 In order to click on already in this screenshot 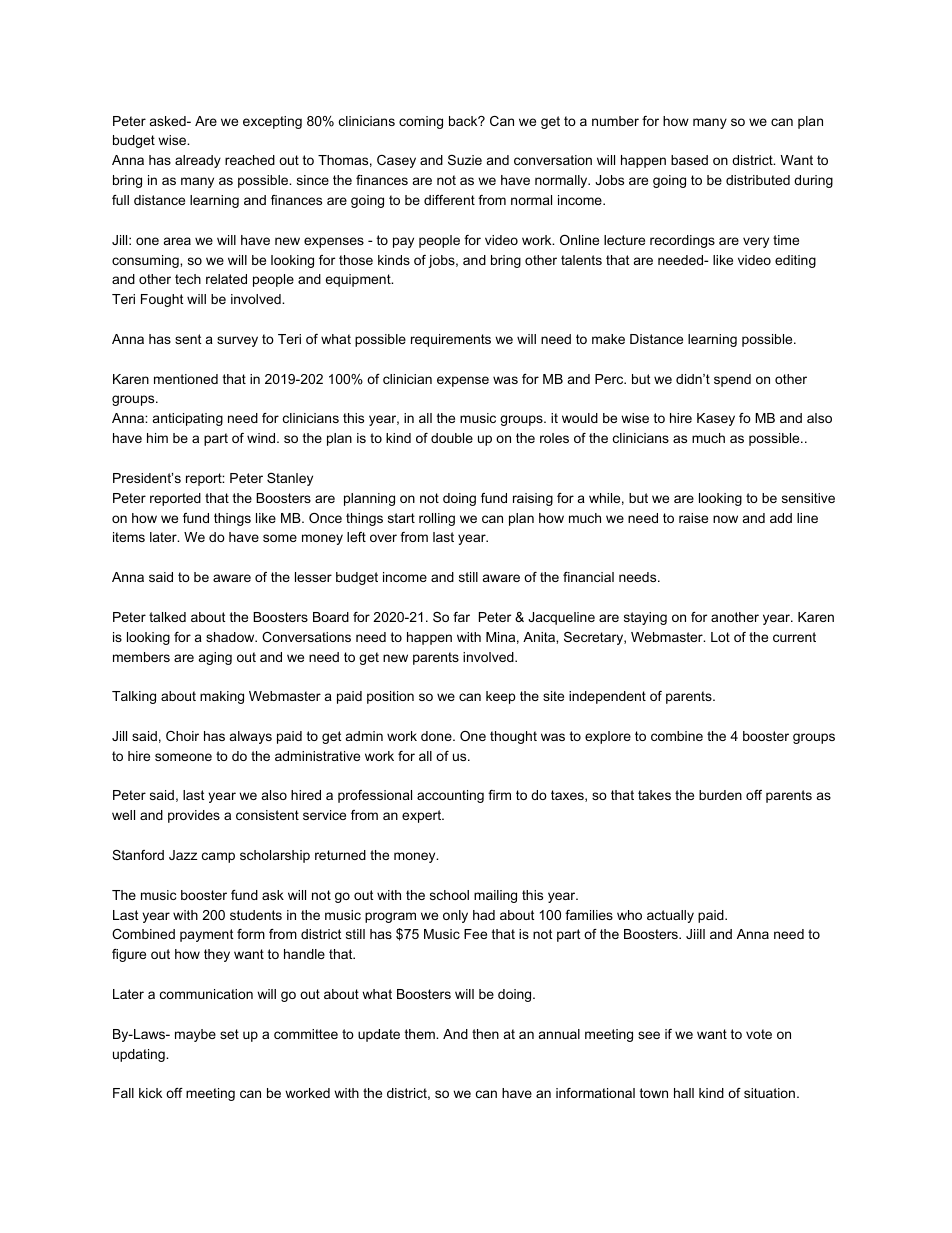, I will do `click(198, 161)`.
